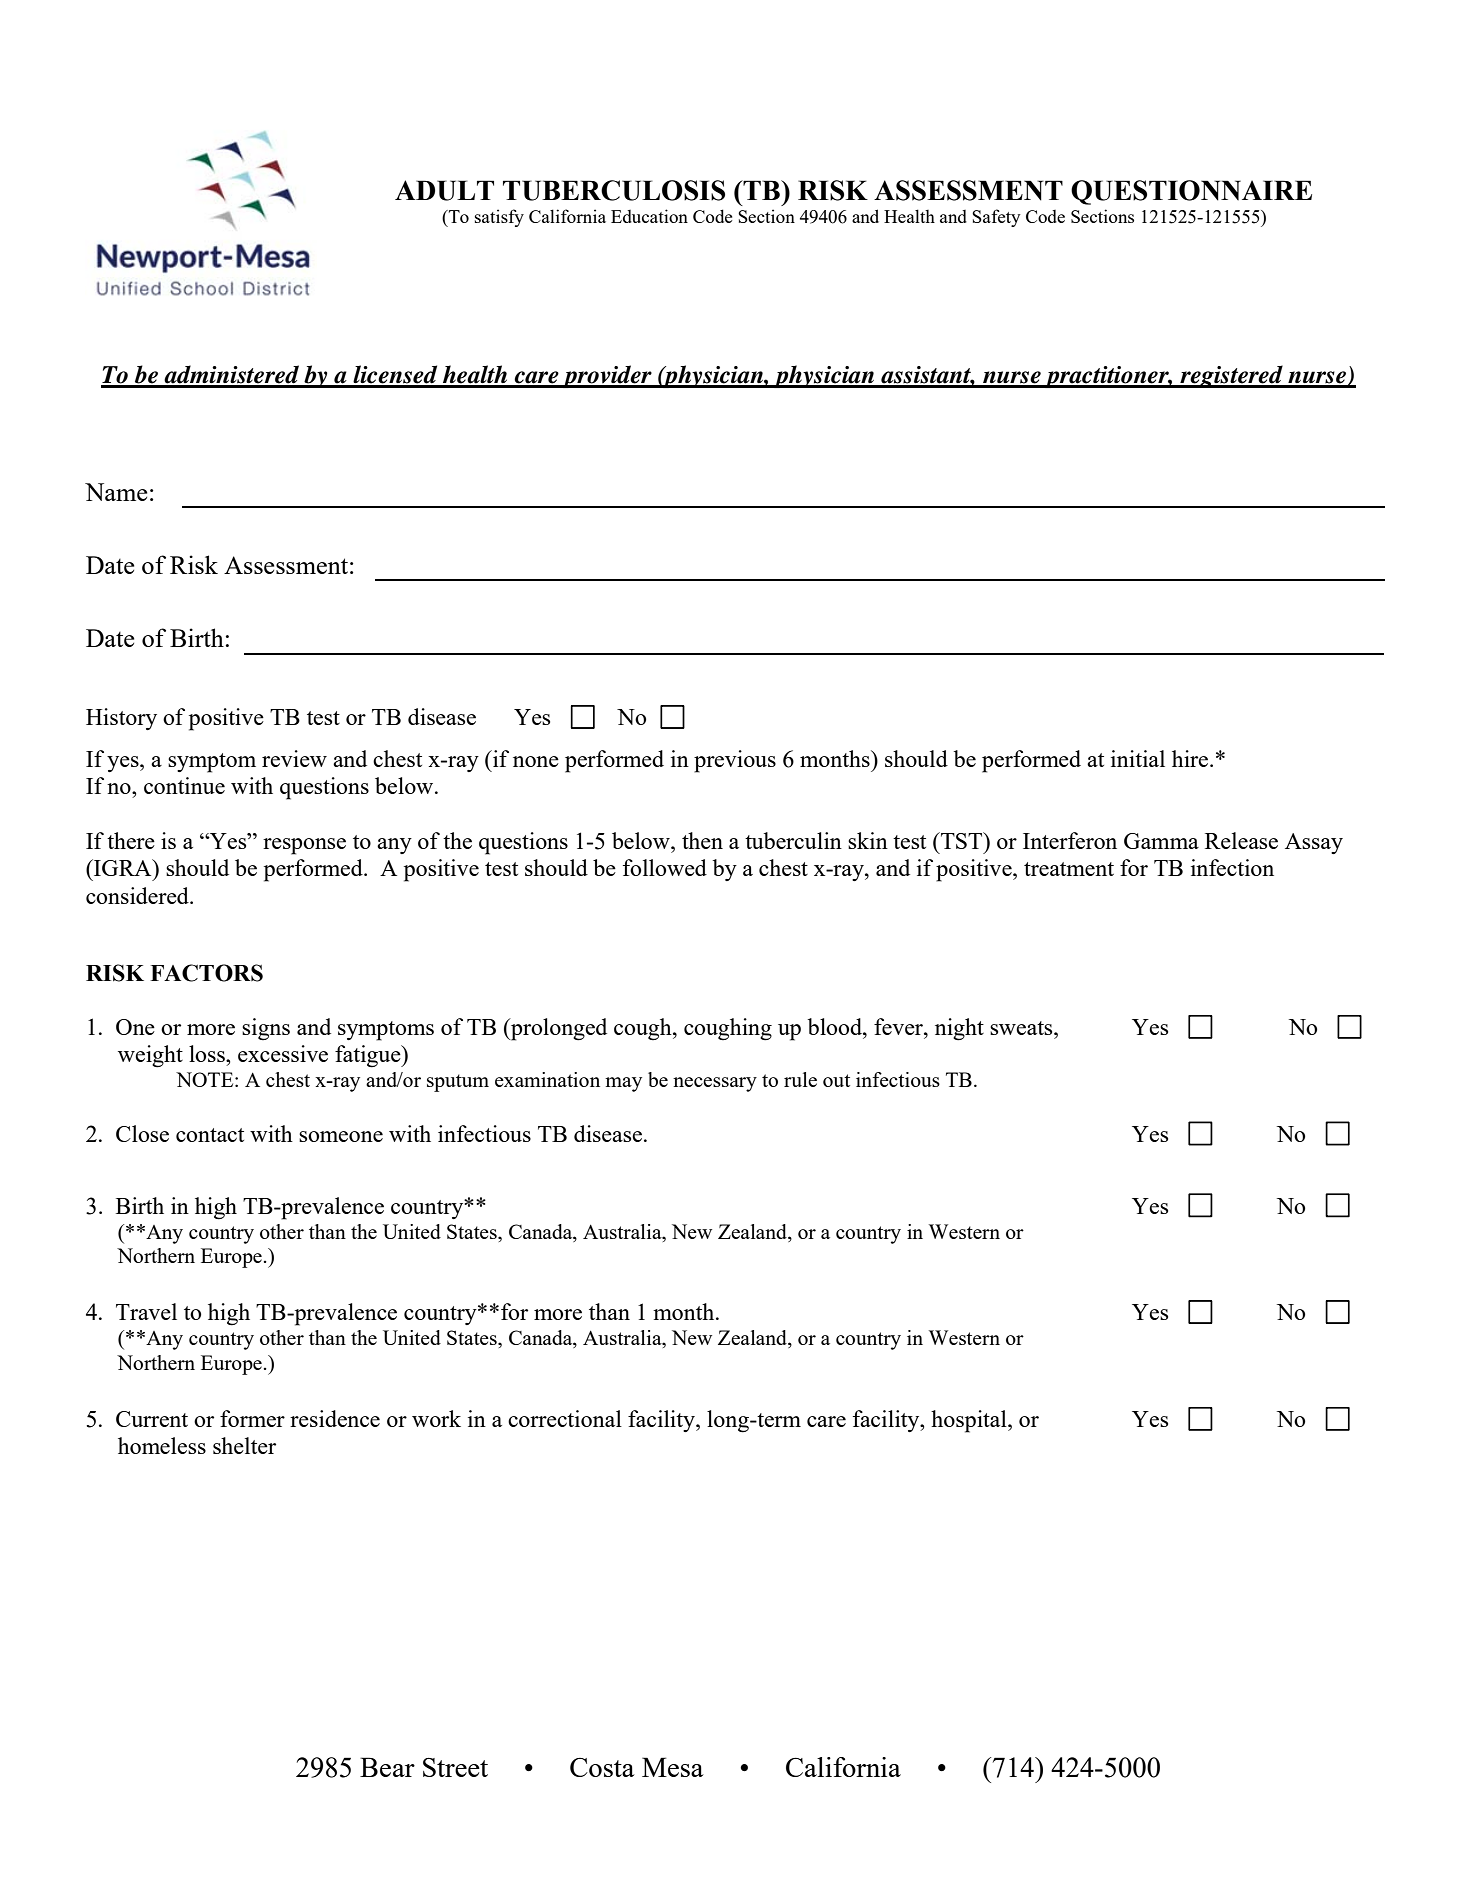 The image size is (1457, 1885). I want to click on FACTORS, so click(206, 973).
